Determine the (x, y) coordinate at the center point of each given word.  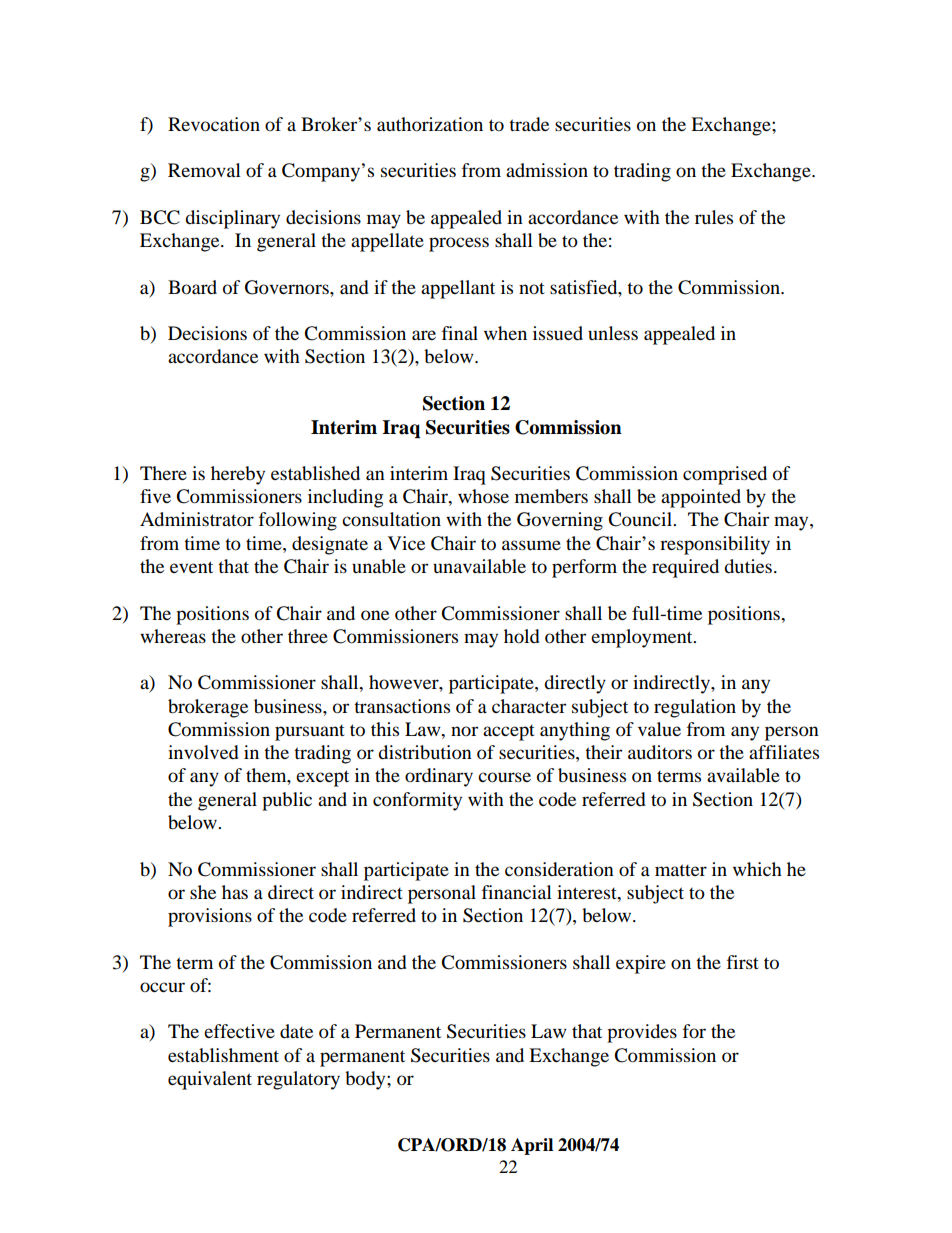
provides (642, 1033)
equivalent (210, 1080)
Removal (204, 170)
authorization (430, 124)
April (532, 1146)
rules (714, 217)
